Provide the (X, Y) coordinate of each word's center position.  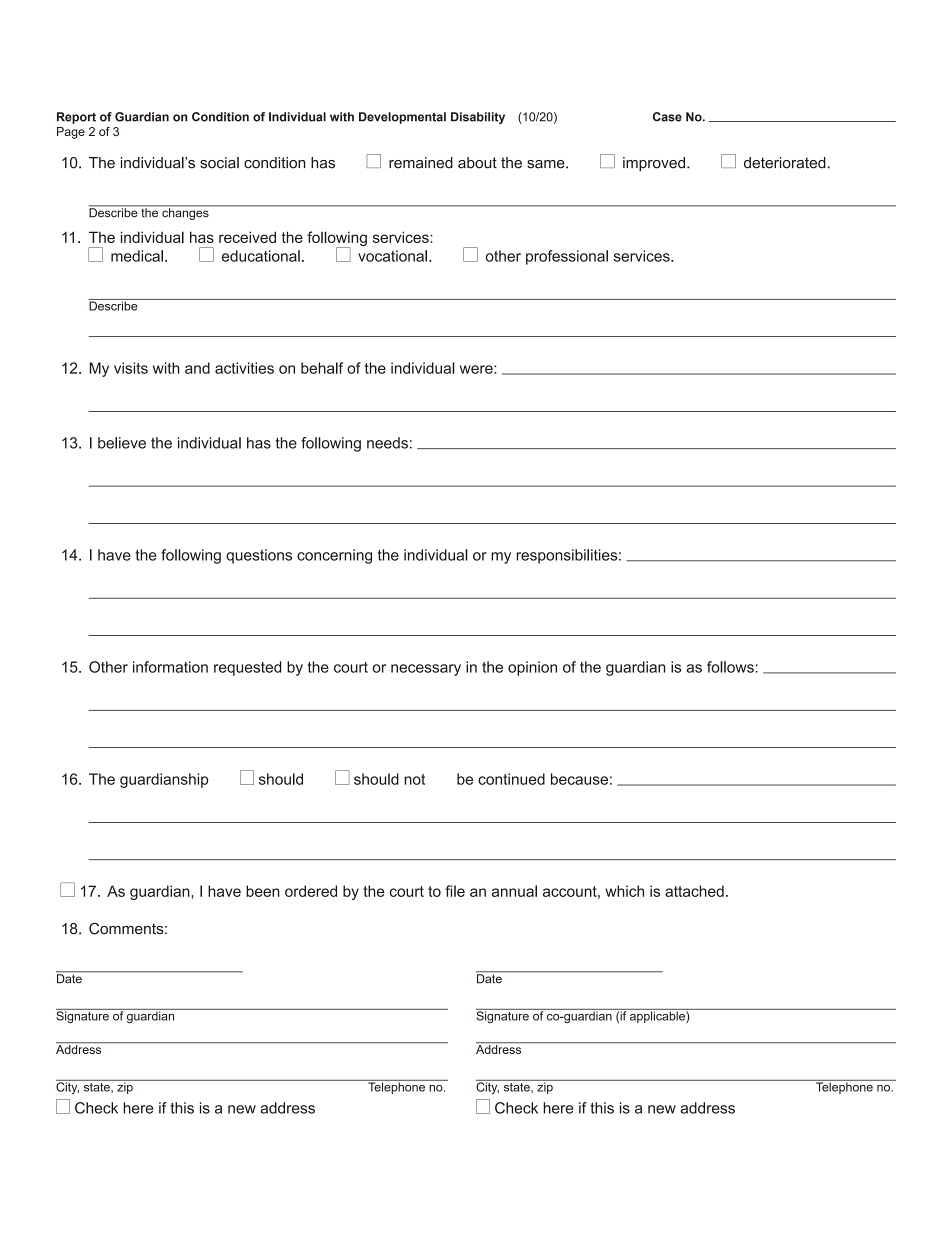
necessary (426, 670)
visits (131, 368)
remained (421, 163)
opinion (532, 668)
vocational (392, 256)
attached (694, 891)
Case (667, 117)
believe (122, 443)
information (170, 667)
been (262, 891)
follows (730, 667)
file (455, 891)
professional (567, 257)
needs (387, 443)
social (219, 163)
